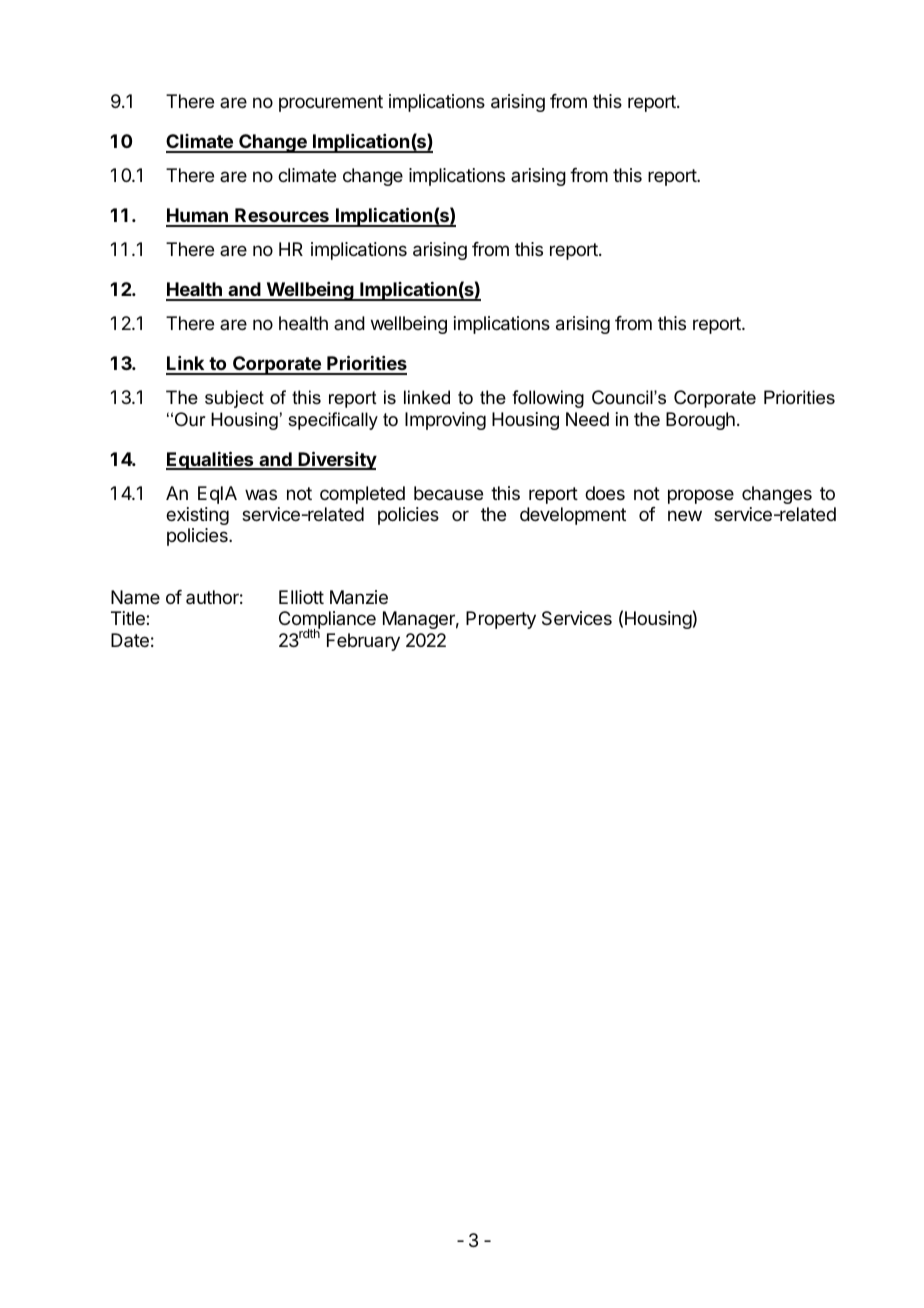 Image resolution: width=924 pixels, height=1308 pixels. I want to click on February, so click(363, 642).
